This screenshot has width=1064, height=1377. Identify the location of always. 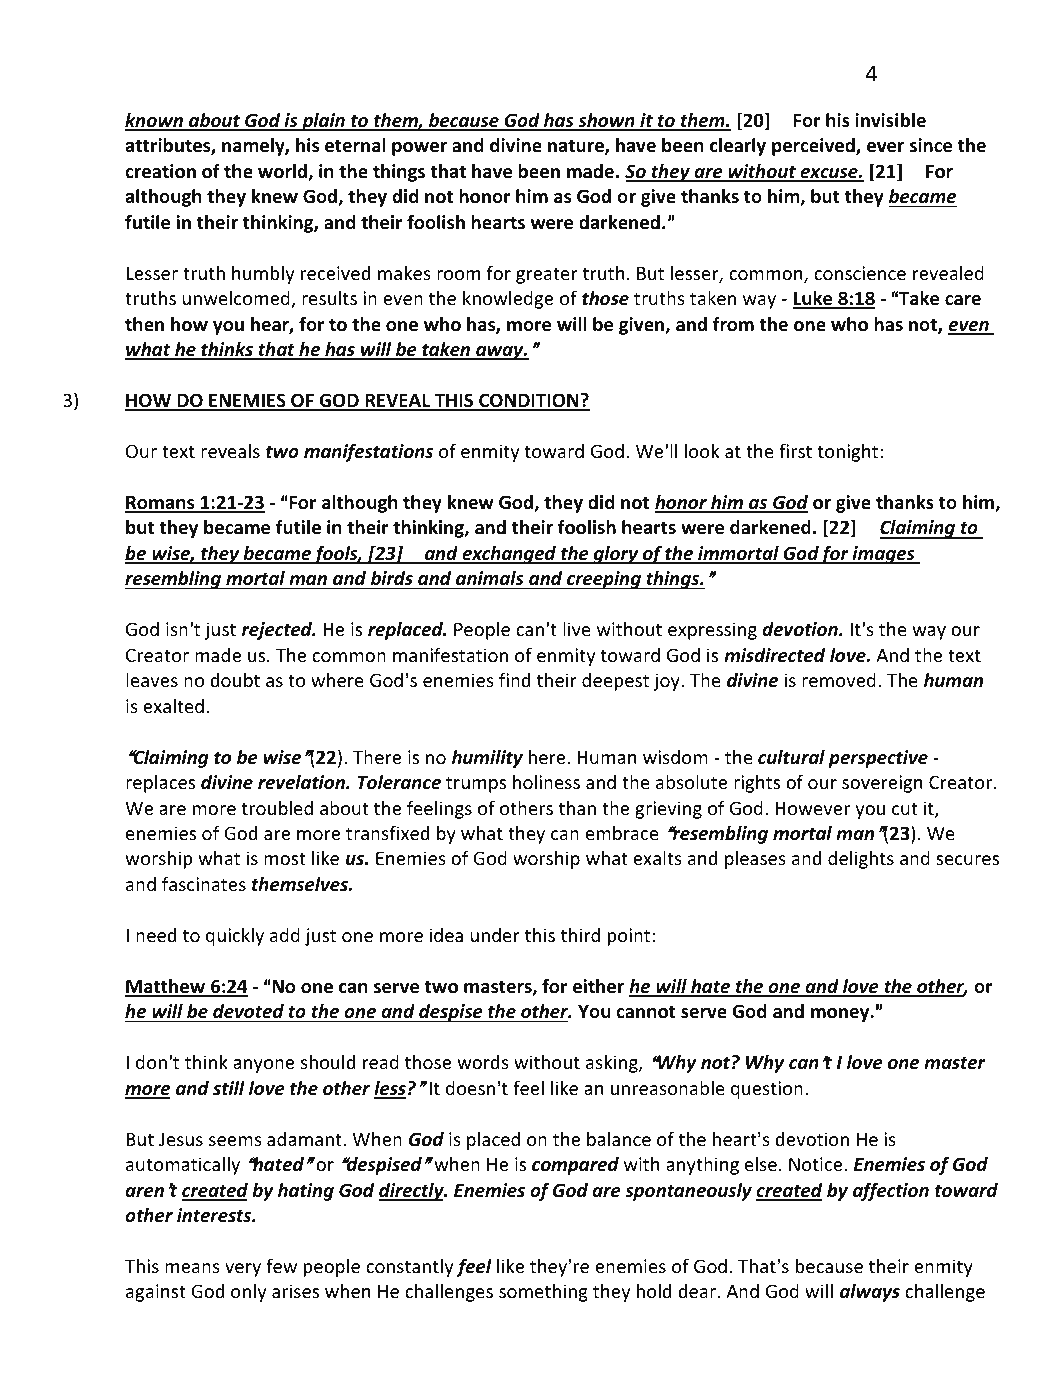
(870, 1293).
